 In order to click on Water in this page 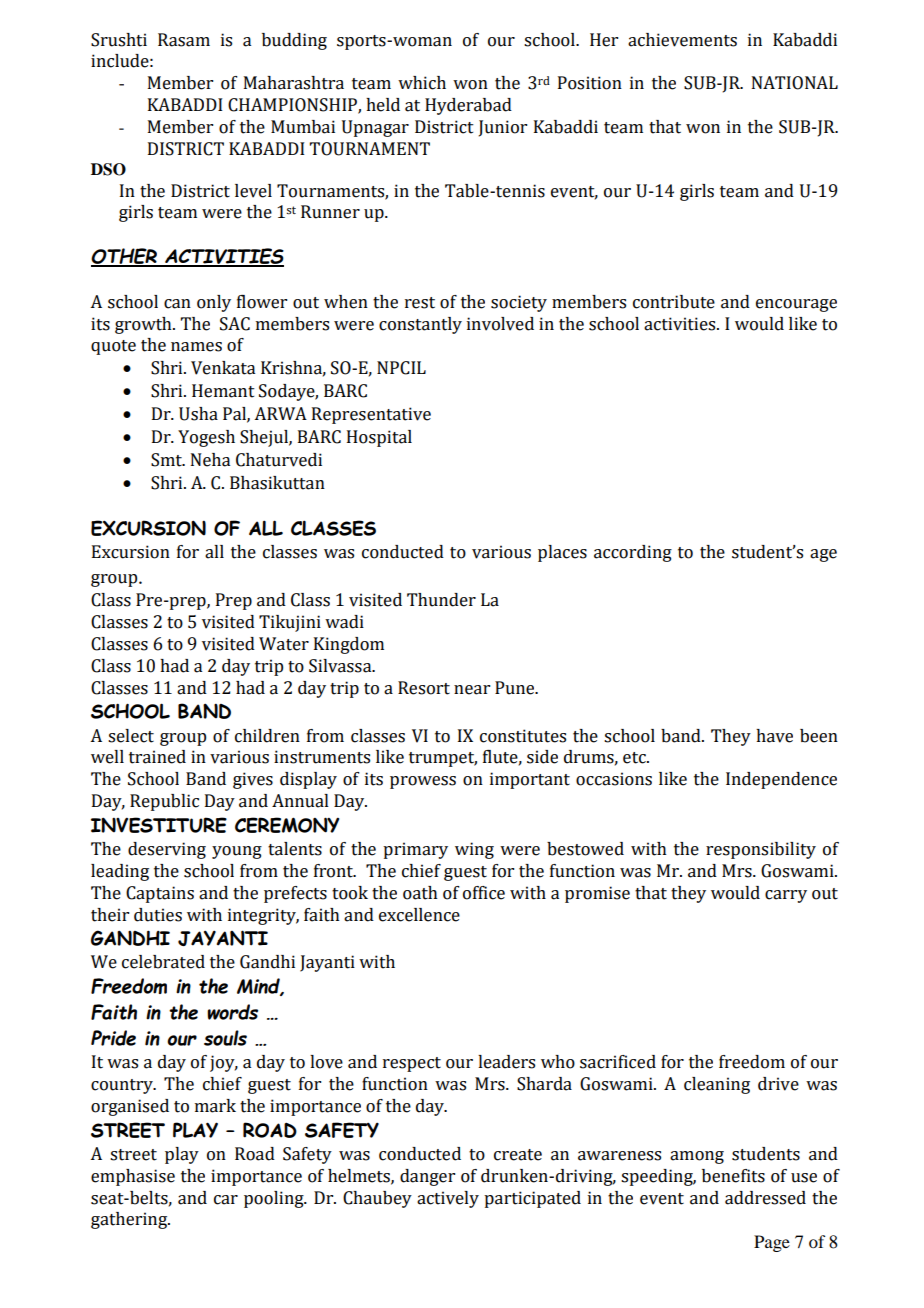, I will do `click(284, 644)`.
